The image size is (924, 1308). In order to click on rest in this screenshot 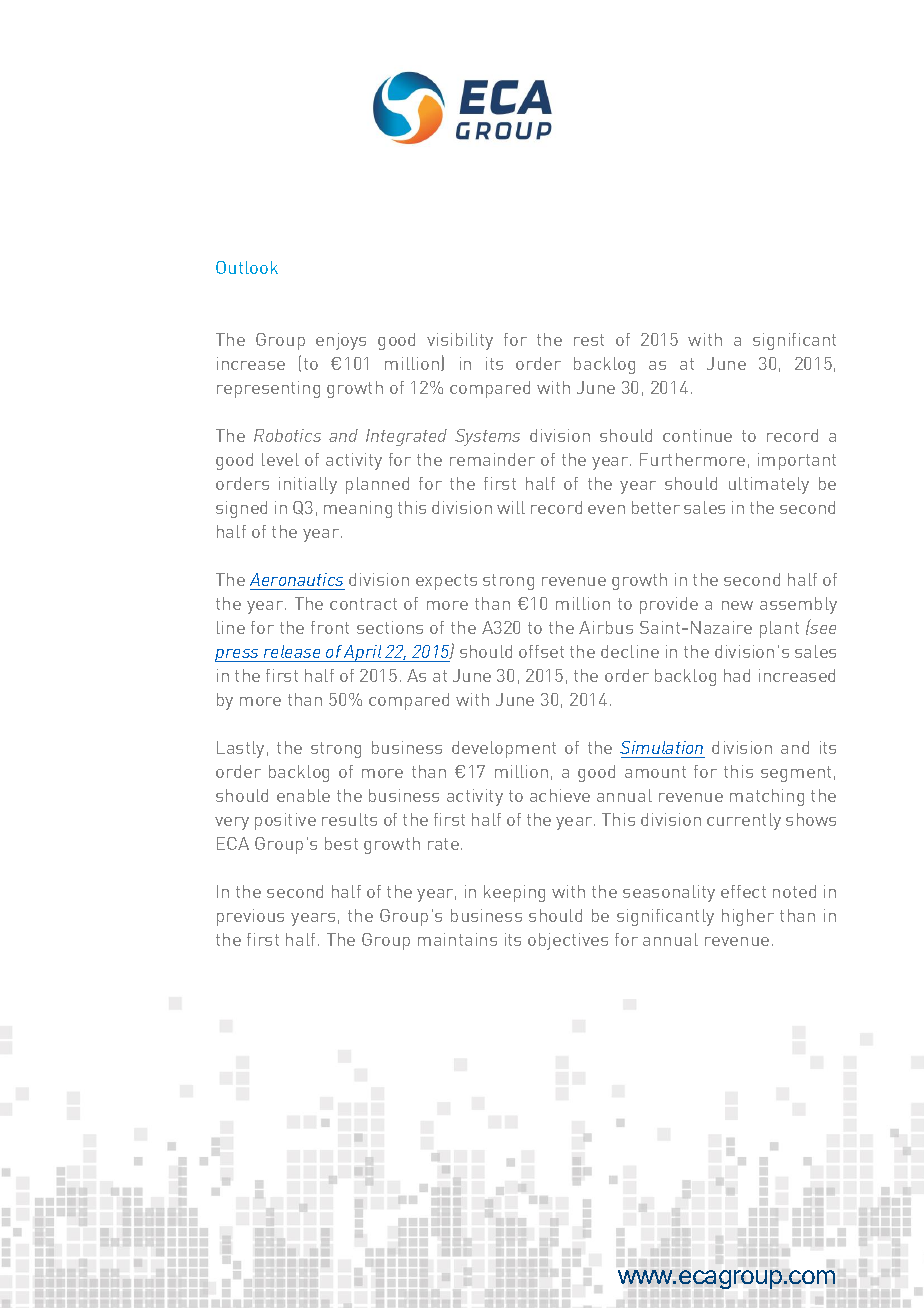, I will do `click(589, 340)`.
